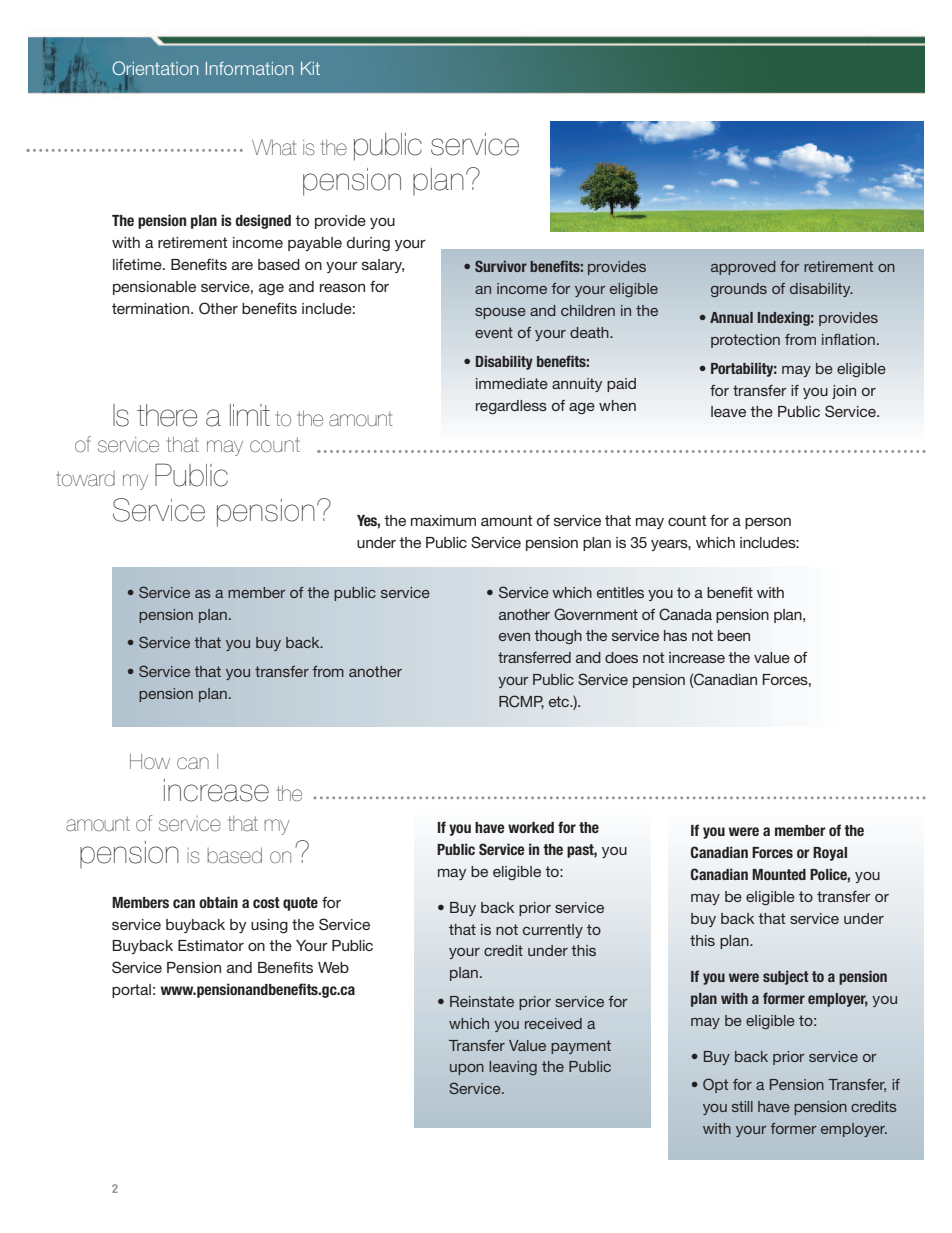 The height and width of the page is (1233, 952). What do you see at coordinates (310, 68) in the page?
I see `Kit` at bounding box center [310, 68].
